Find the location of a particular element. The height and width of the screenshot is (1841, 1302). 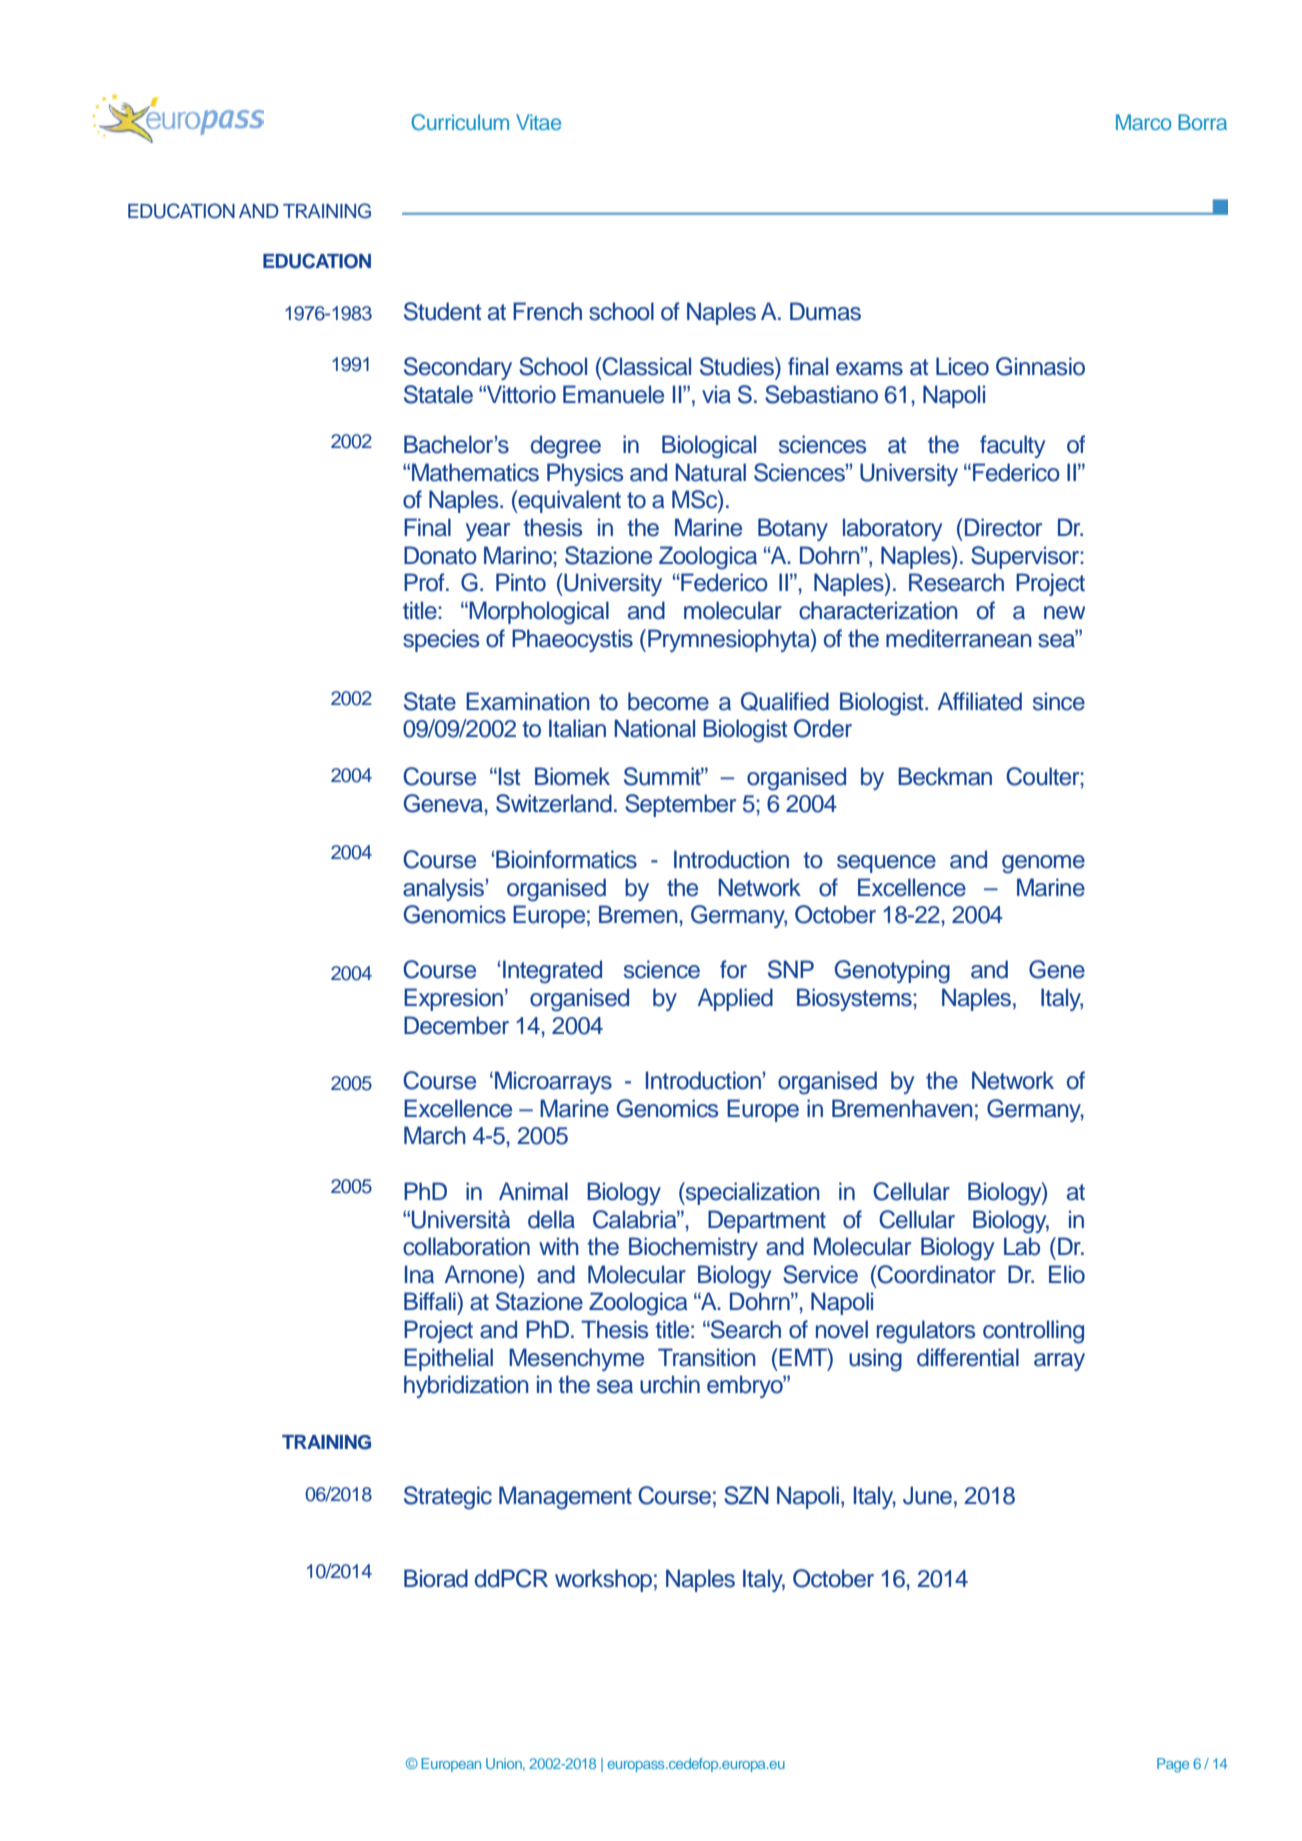

Marco is located at coordinates (1144, 122).
